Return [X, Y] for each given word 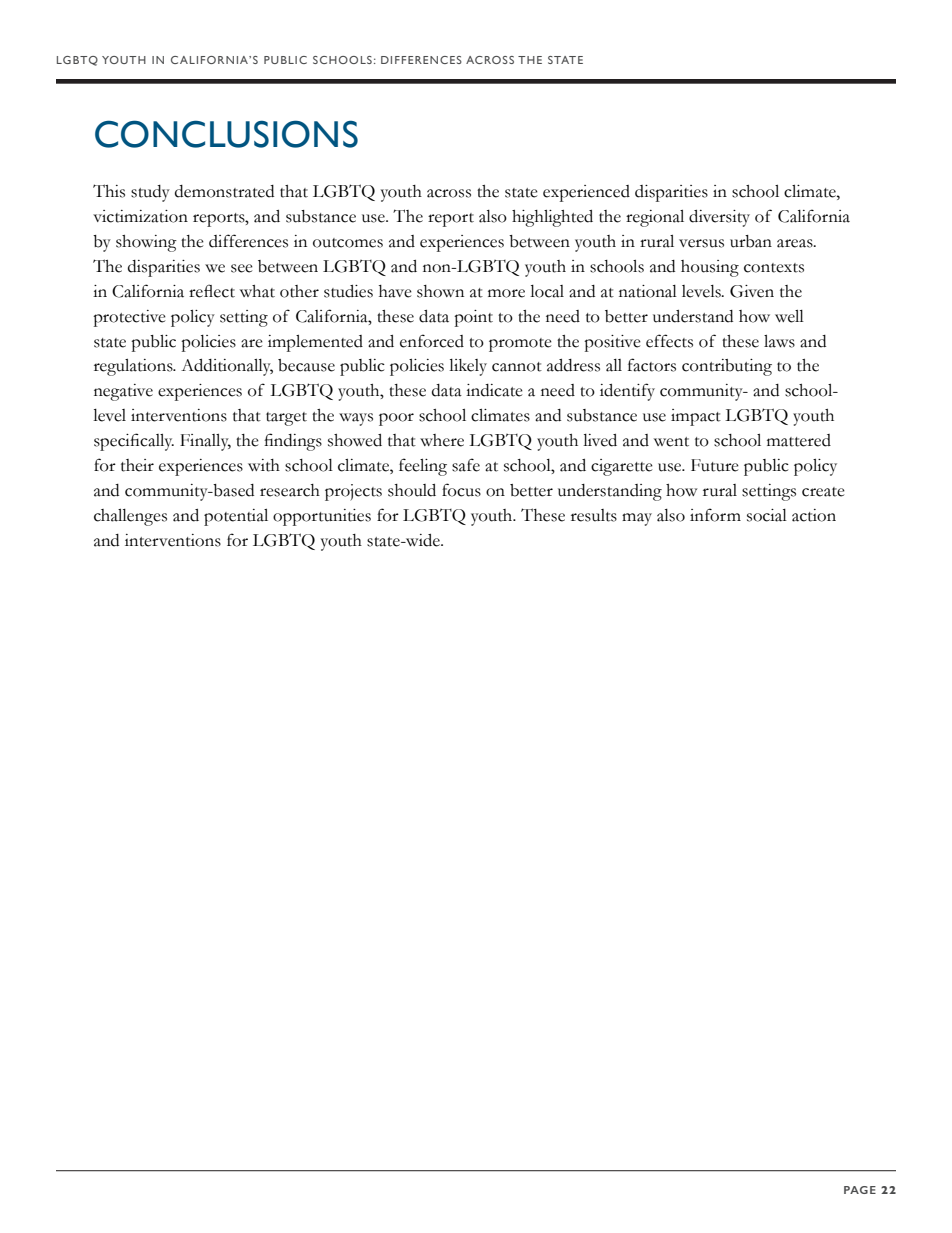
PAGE [860, 1190]
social [767, 515]
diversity [719, 218]
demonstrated [224, 191]
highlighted [552, 218]
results [594, 515]
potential [236, 517]
